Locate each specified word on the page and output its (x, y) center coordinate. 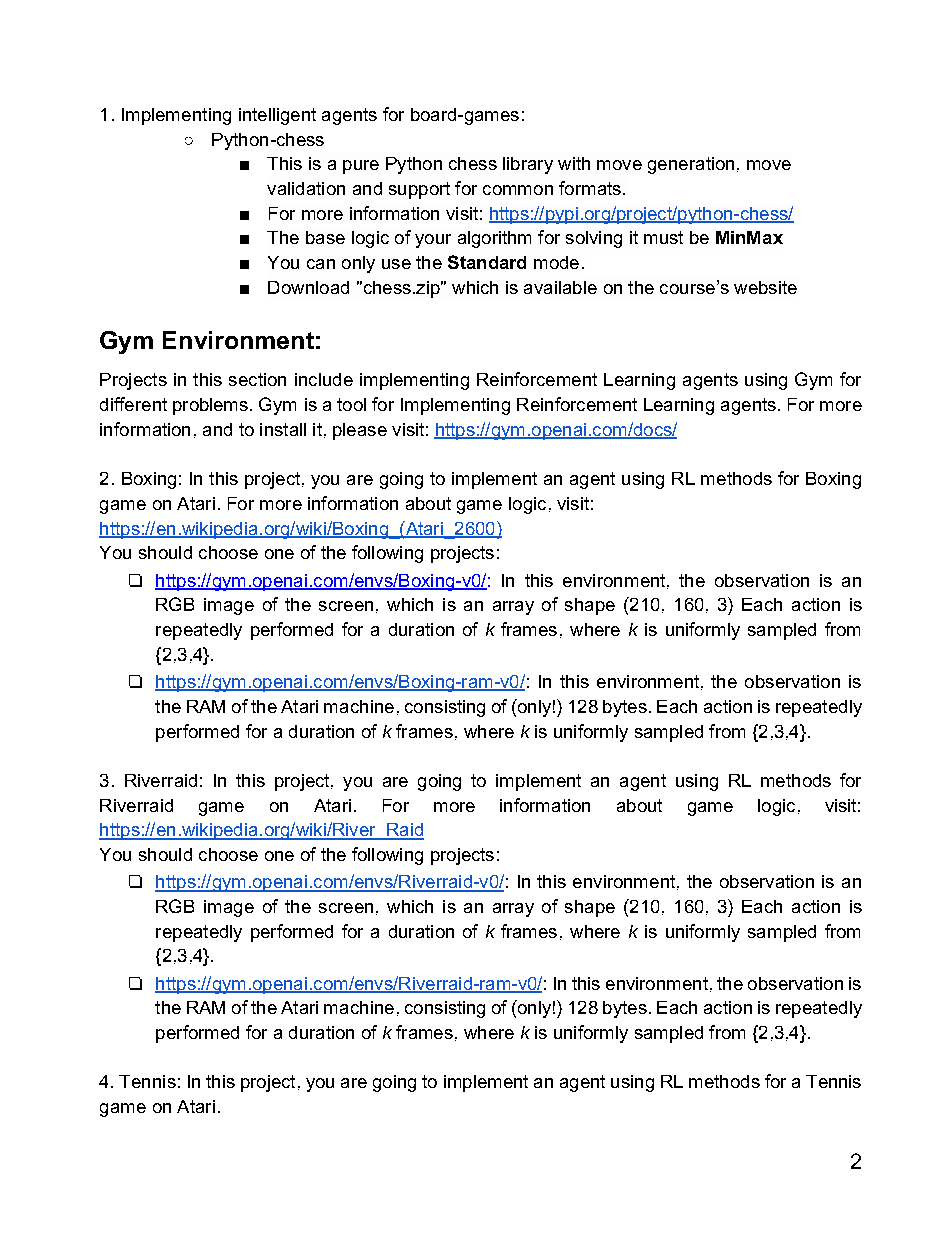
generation (691, 165)
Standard (487, 262)
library (528, 165)
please (360, 431)
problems (212, 406)
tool (351, 404)
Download (308, 287)
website (765, 287)
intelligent (277, 116)
